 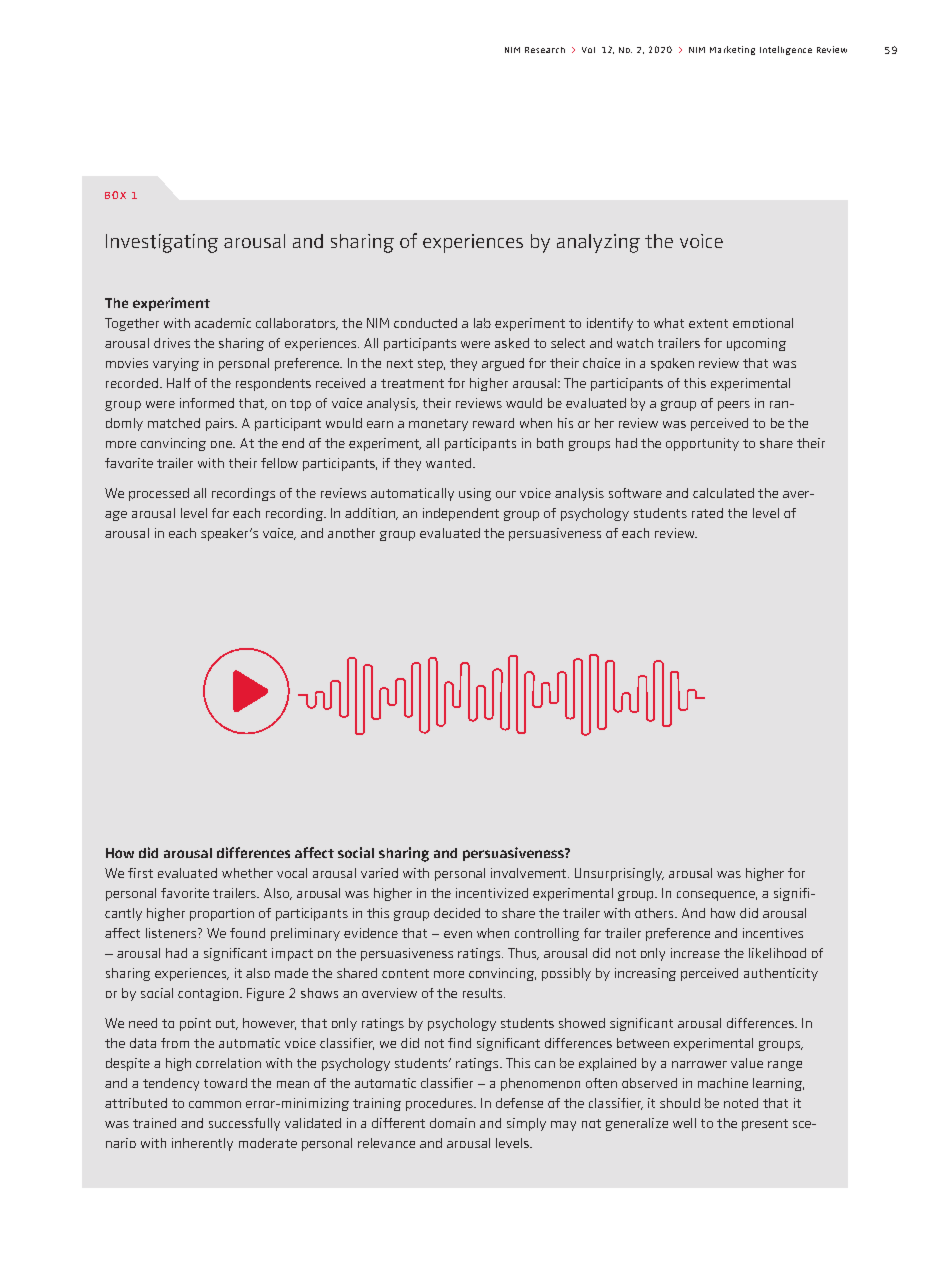 I want to click on Investigating, so click(x=162, y=243).
